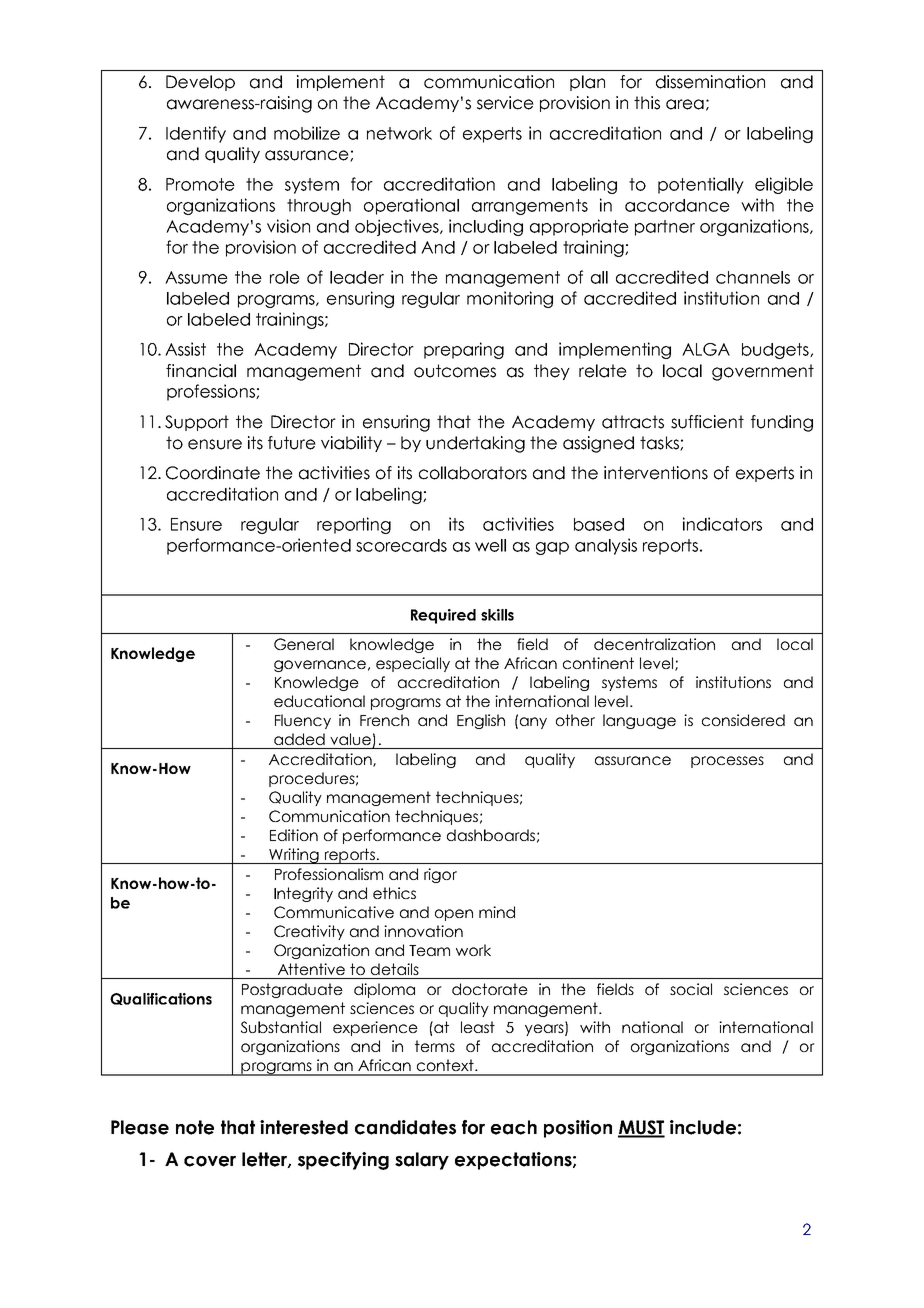 Image resolution: width=924 pixels, height=1308 pixels. Describe the element at coordinates (505, 103) in the page. I see `service` at that location.
